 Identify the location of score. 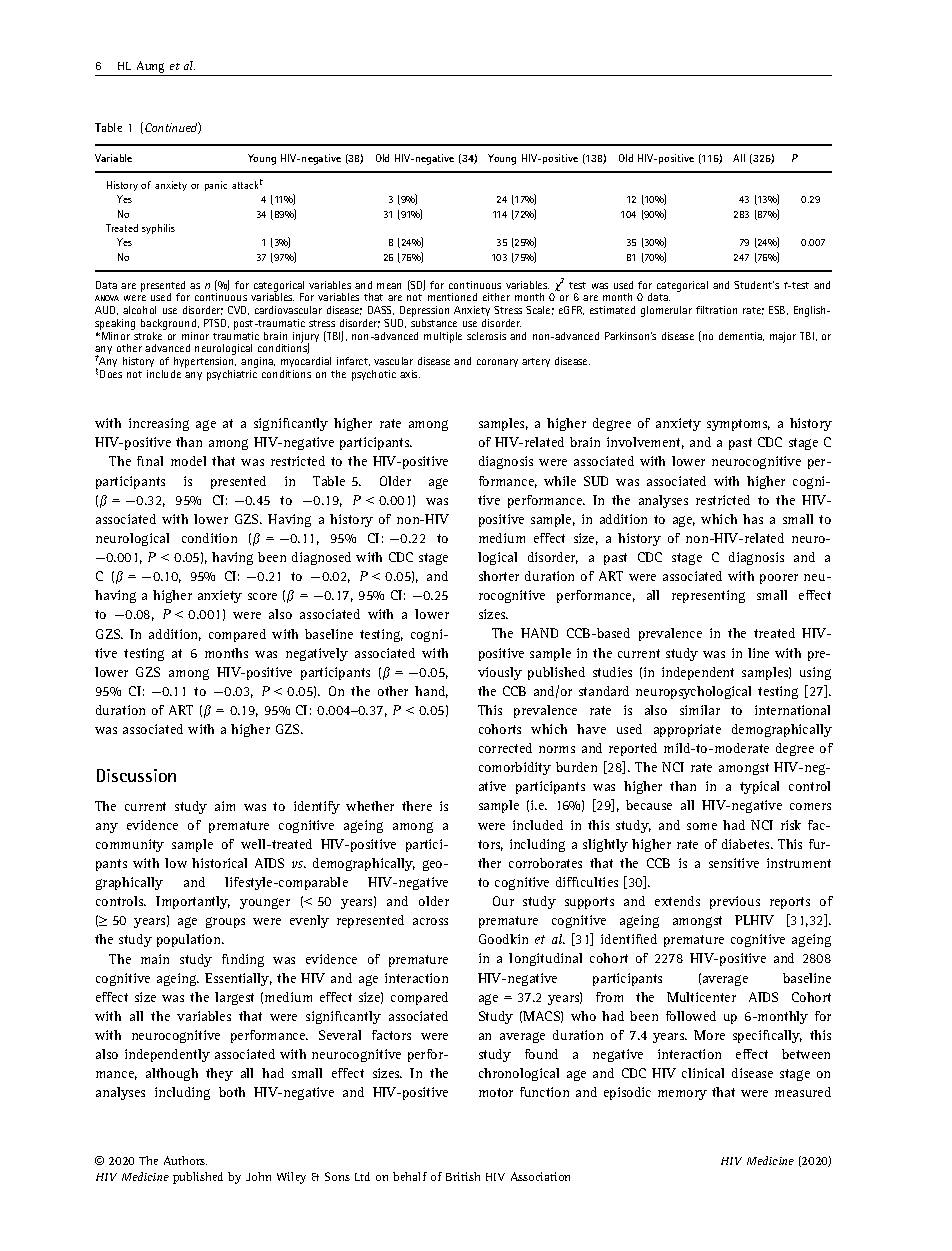
(262, 596).
